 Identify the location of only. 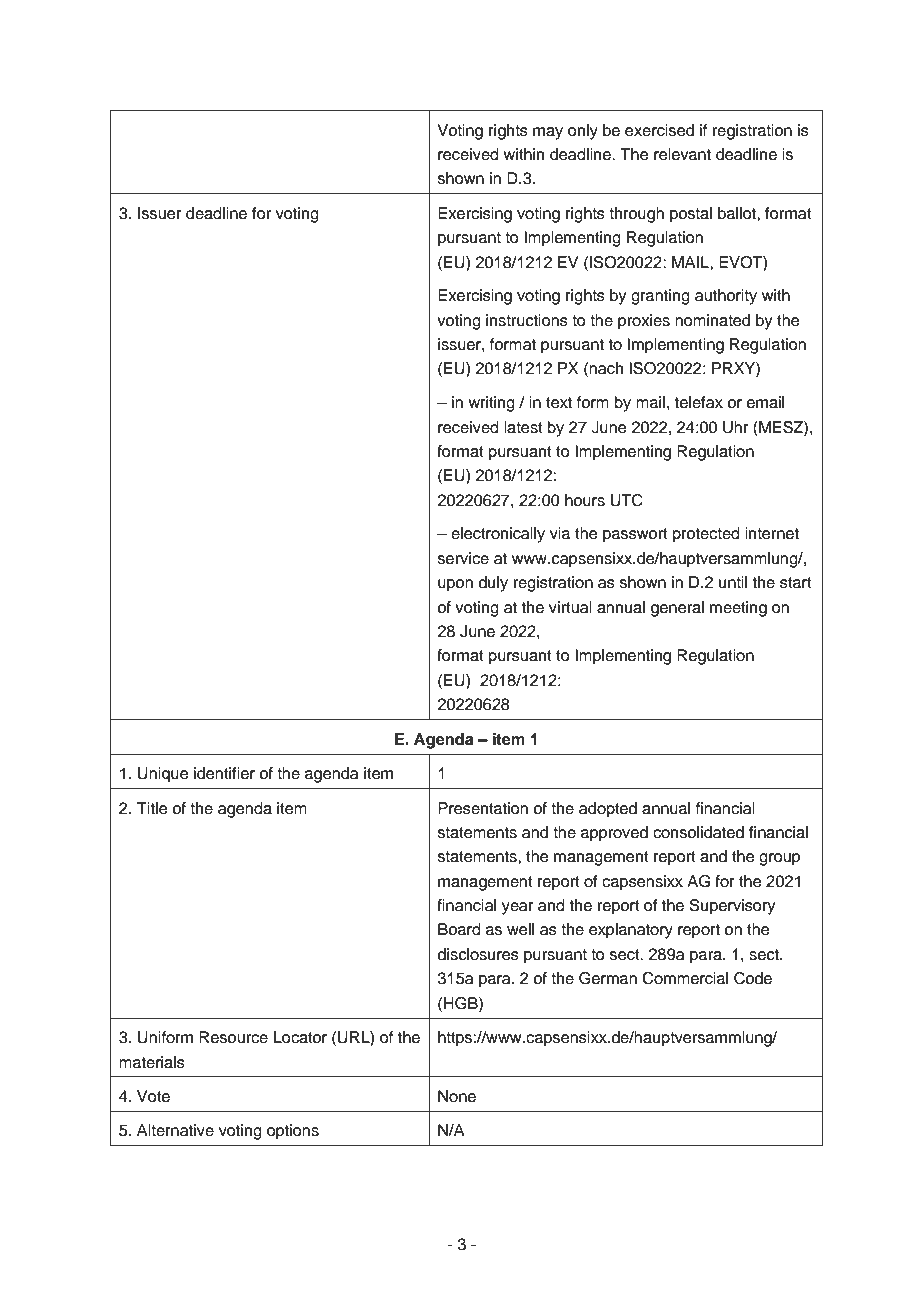
(583, 132).
